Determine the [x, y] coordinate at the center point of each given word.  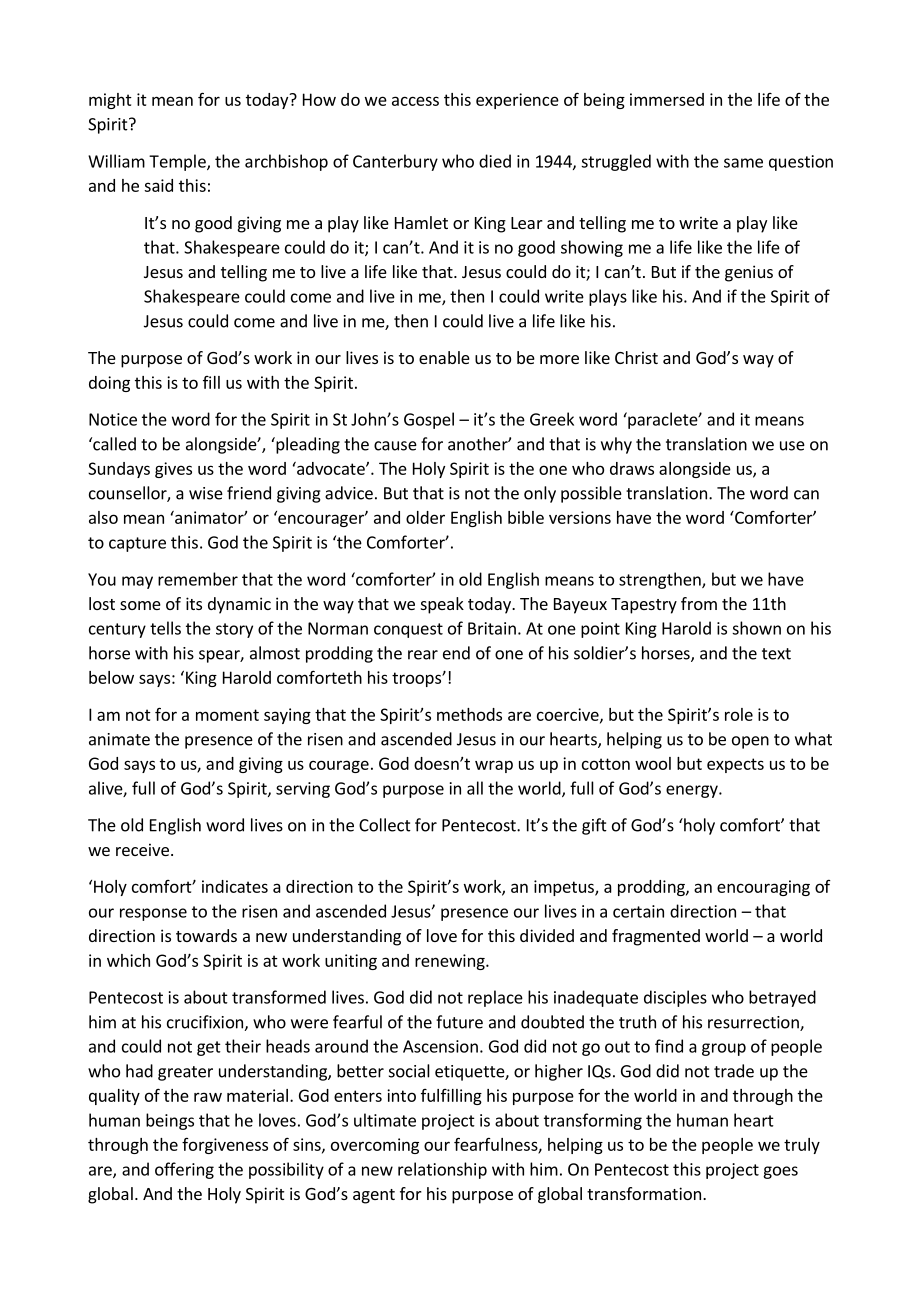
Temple [178, 162]
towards [206, 935]
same [743, 163]
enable [444, 357]
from [699, 603]
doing [109, 384]
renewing [451, 962]
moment [227, 715]
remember [198, 579]
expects [735, 765]
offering [184, 1170]
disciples [675, 998]
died [495, 161]
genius [749, 273]
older [425, 517]
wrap [494, 766]
